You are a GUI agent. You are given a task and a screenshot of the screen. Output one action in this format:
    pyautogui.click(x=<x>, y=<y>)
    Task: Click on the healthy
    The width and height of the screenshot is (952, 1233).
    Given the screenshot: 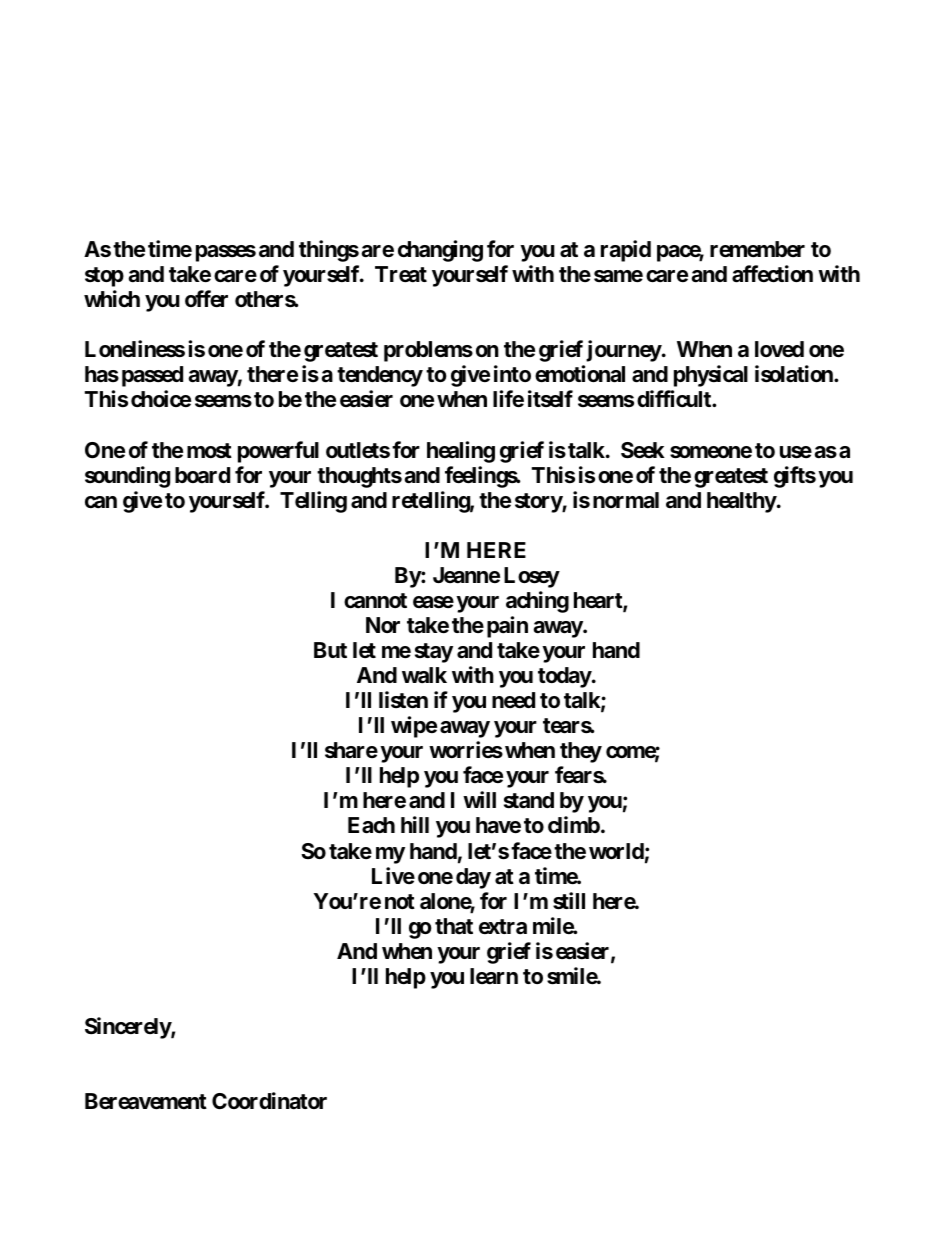 What is the action you would take?
    pyautogui.click(x=742, y=502)
